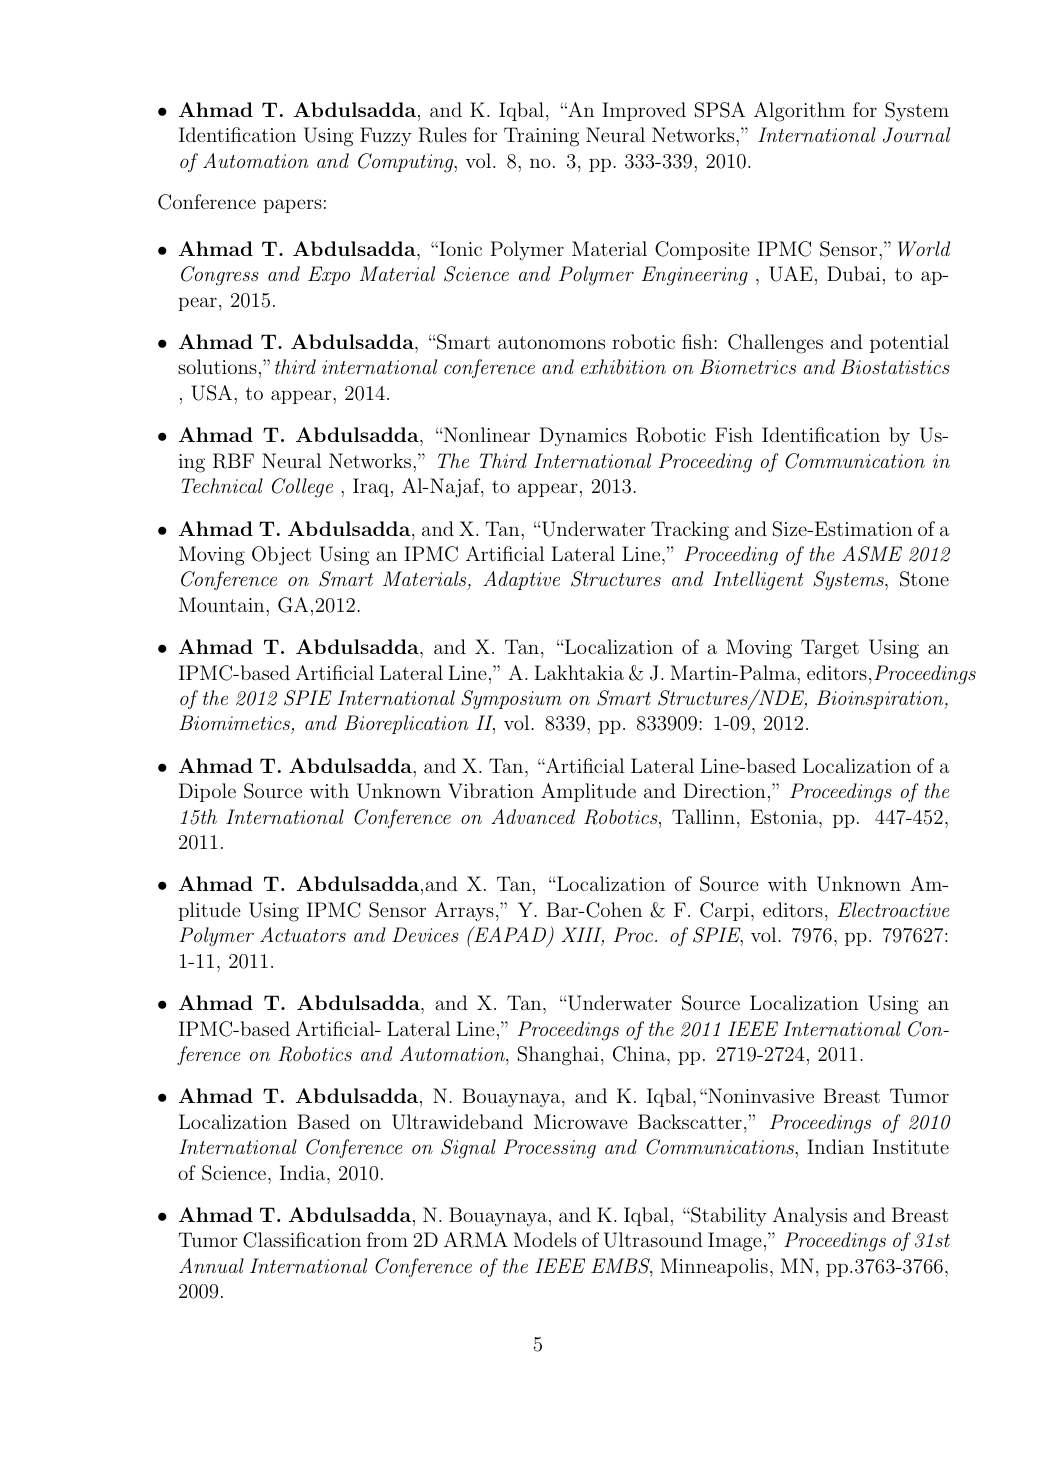 Image resolution: width=1046 pixels, height=1480 pixels. Describe the element at coordinates (541, 137) in the image. I see `Training` at that location.
